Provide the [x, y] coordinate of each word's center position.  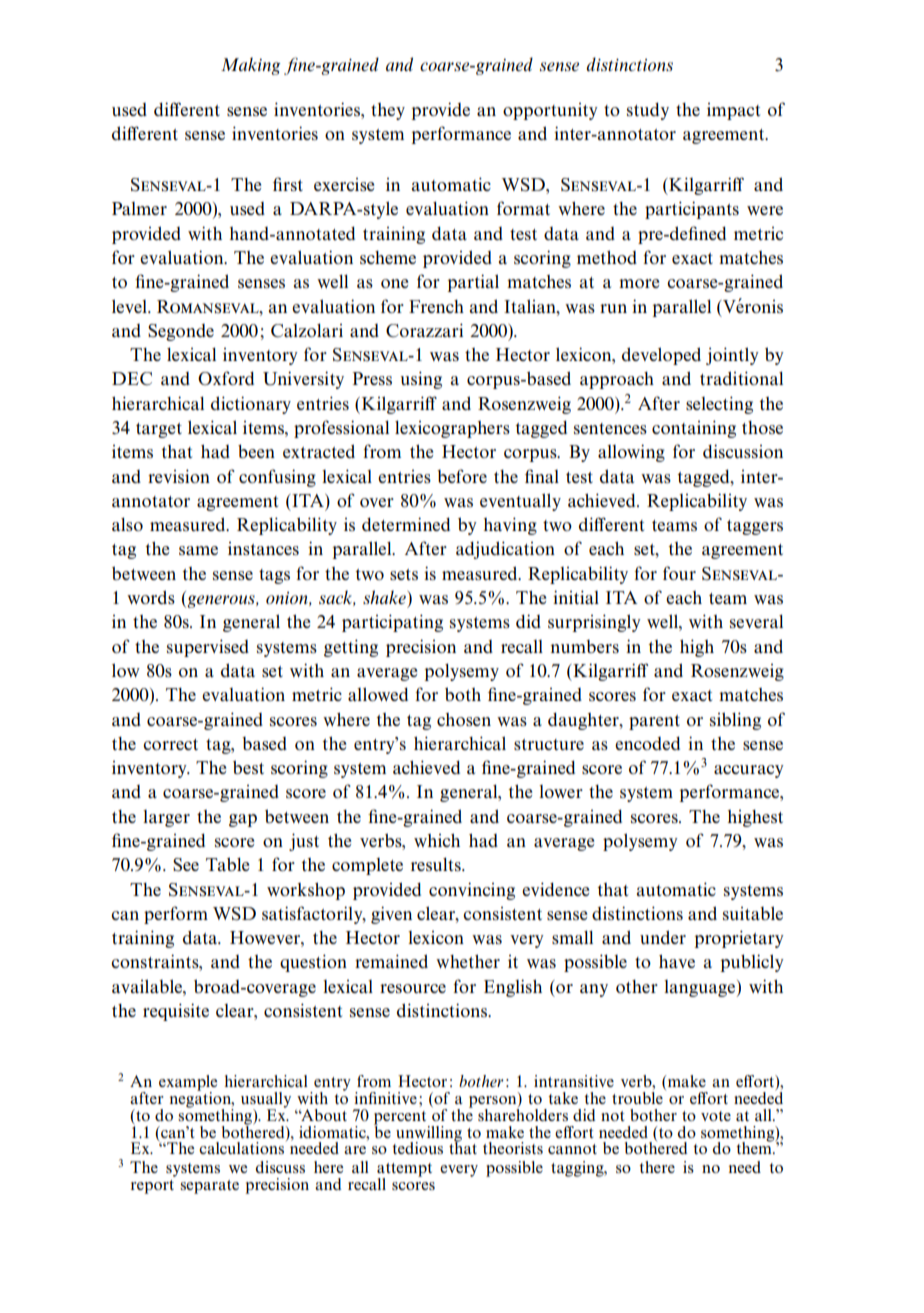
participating [392, 623]
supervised [208, 648]
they [388, 111]
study [648, 111]
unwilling [429, 1135]
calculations [241, 1148]
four [679, 573]
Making [251, 66]
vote [716, 1116]
